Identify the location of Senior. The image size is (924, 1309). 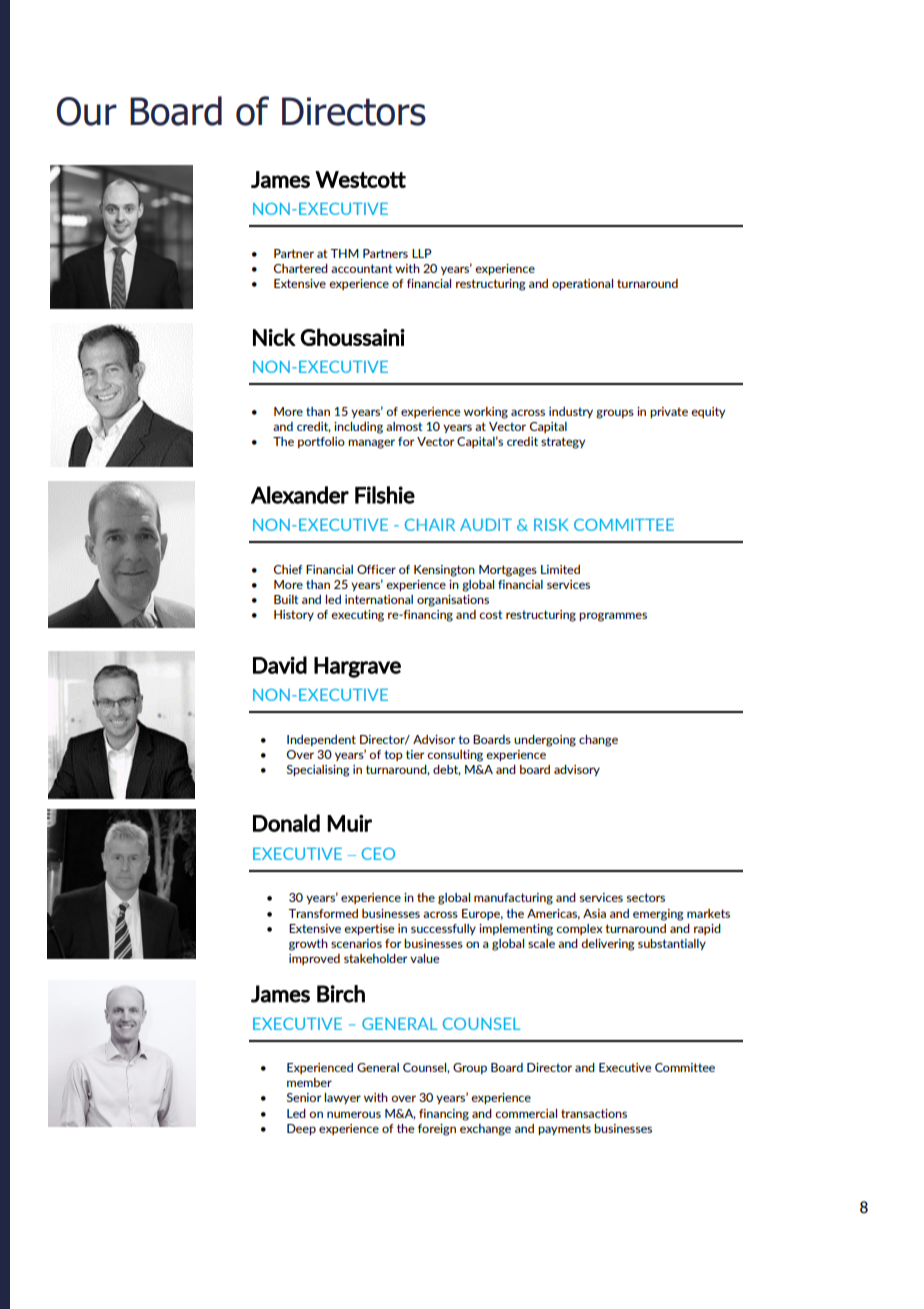
(304, 1097).
